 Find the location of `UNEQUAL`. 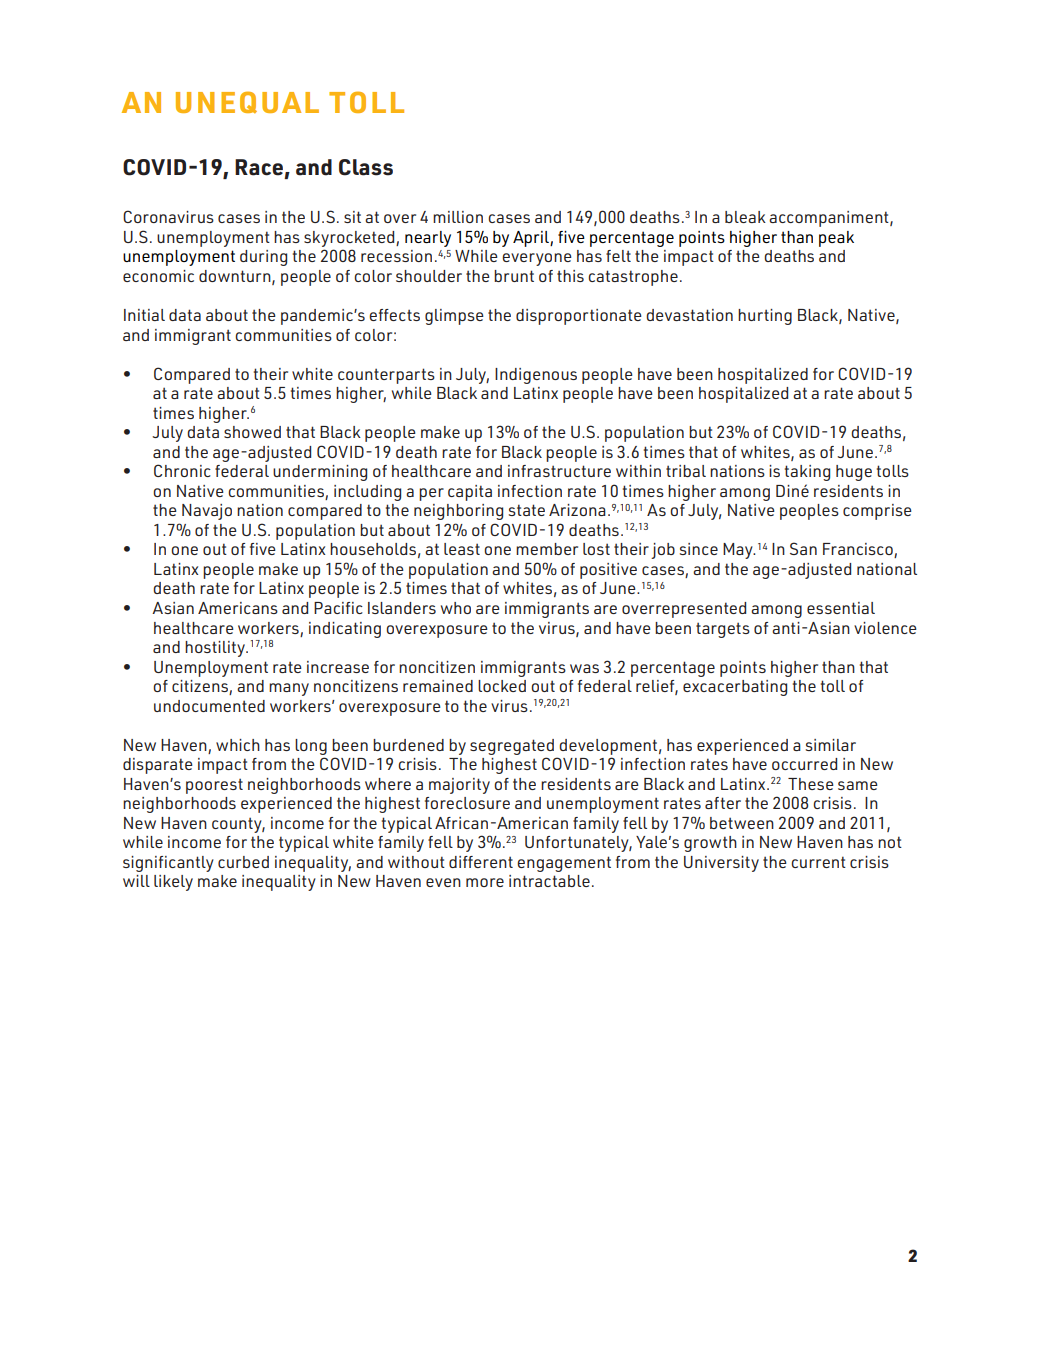

UNEQUAL is located at coordinates (247, 102).
